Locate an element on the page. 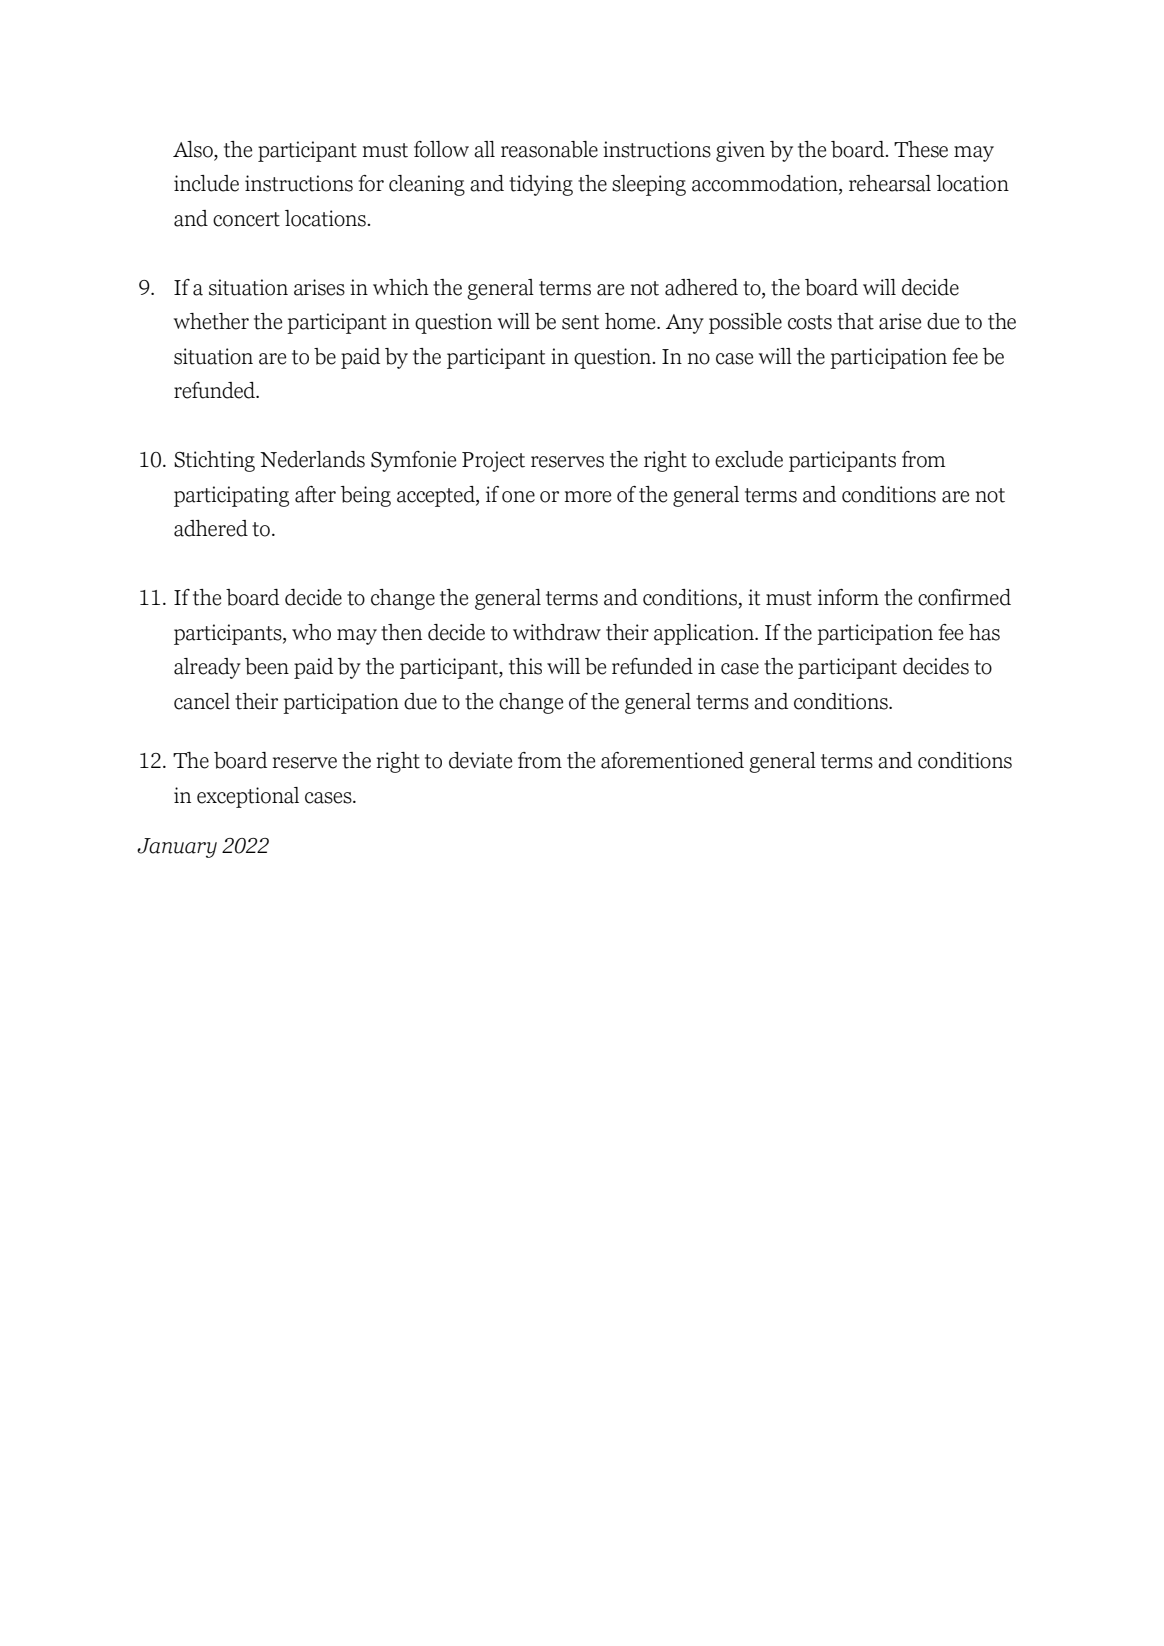 Image resolution: width=1164 pixels, height=1646 pixels. rehearsal is located at coordinates (890, 183).
